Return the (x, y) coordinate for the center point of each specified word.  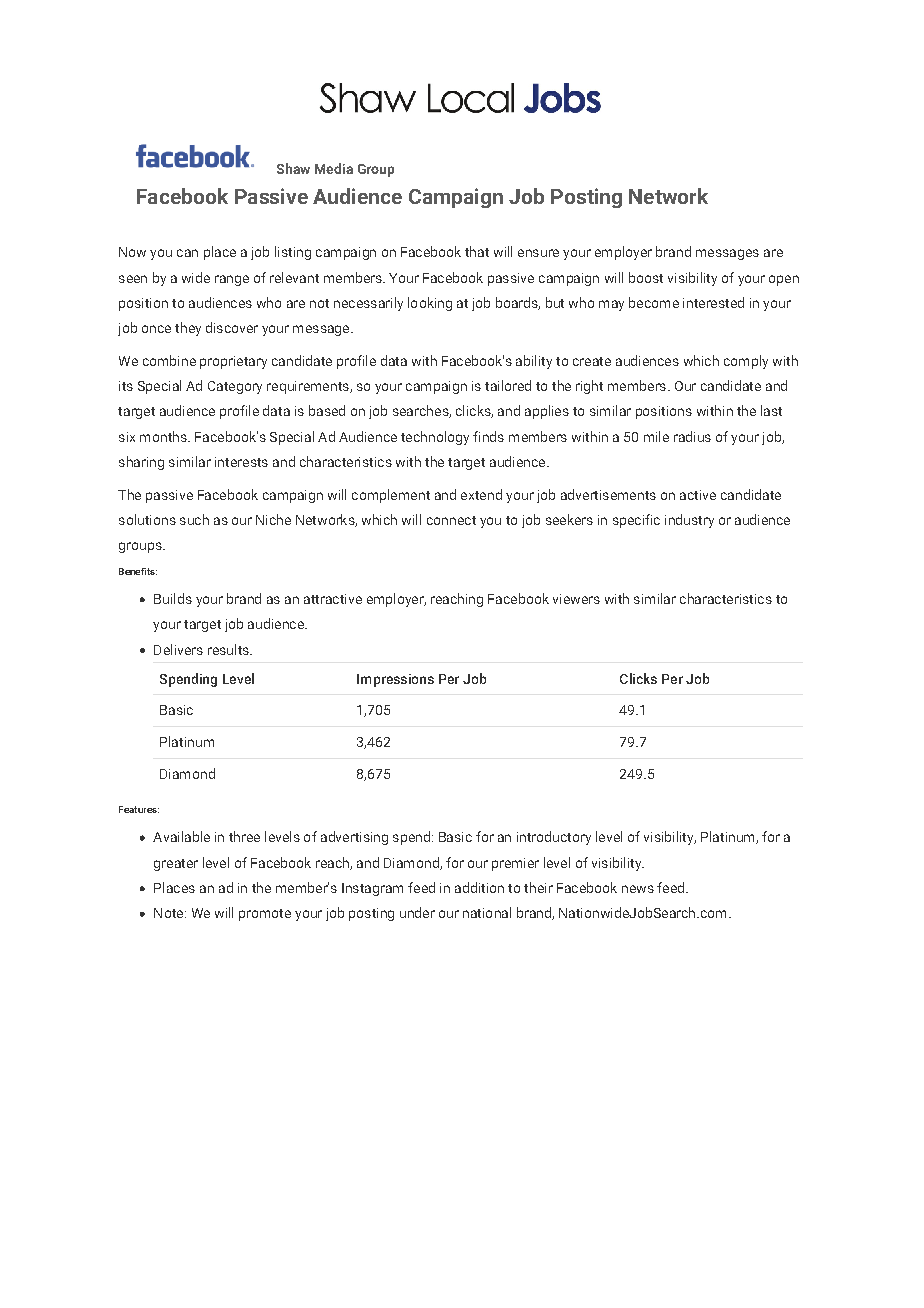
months (164, 436)
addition (479, 887)
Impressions (395, 680)
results (229, 649)
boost (646, 277)
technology (435, 438)
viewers (576, 599)
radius (692, 436)
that (477, 251)
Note (170, 913)
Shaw (293, 168)
